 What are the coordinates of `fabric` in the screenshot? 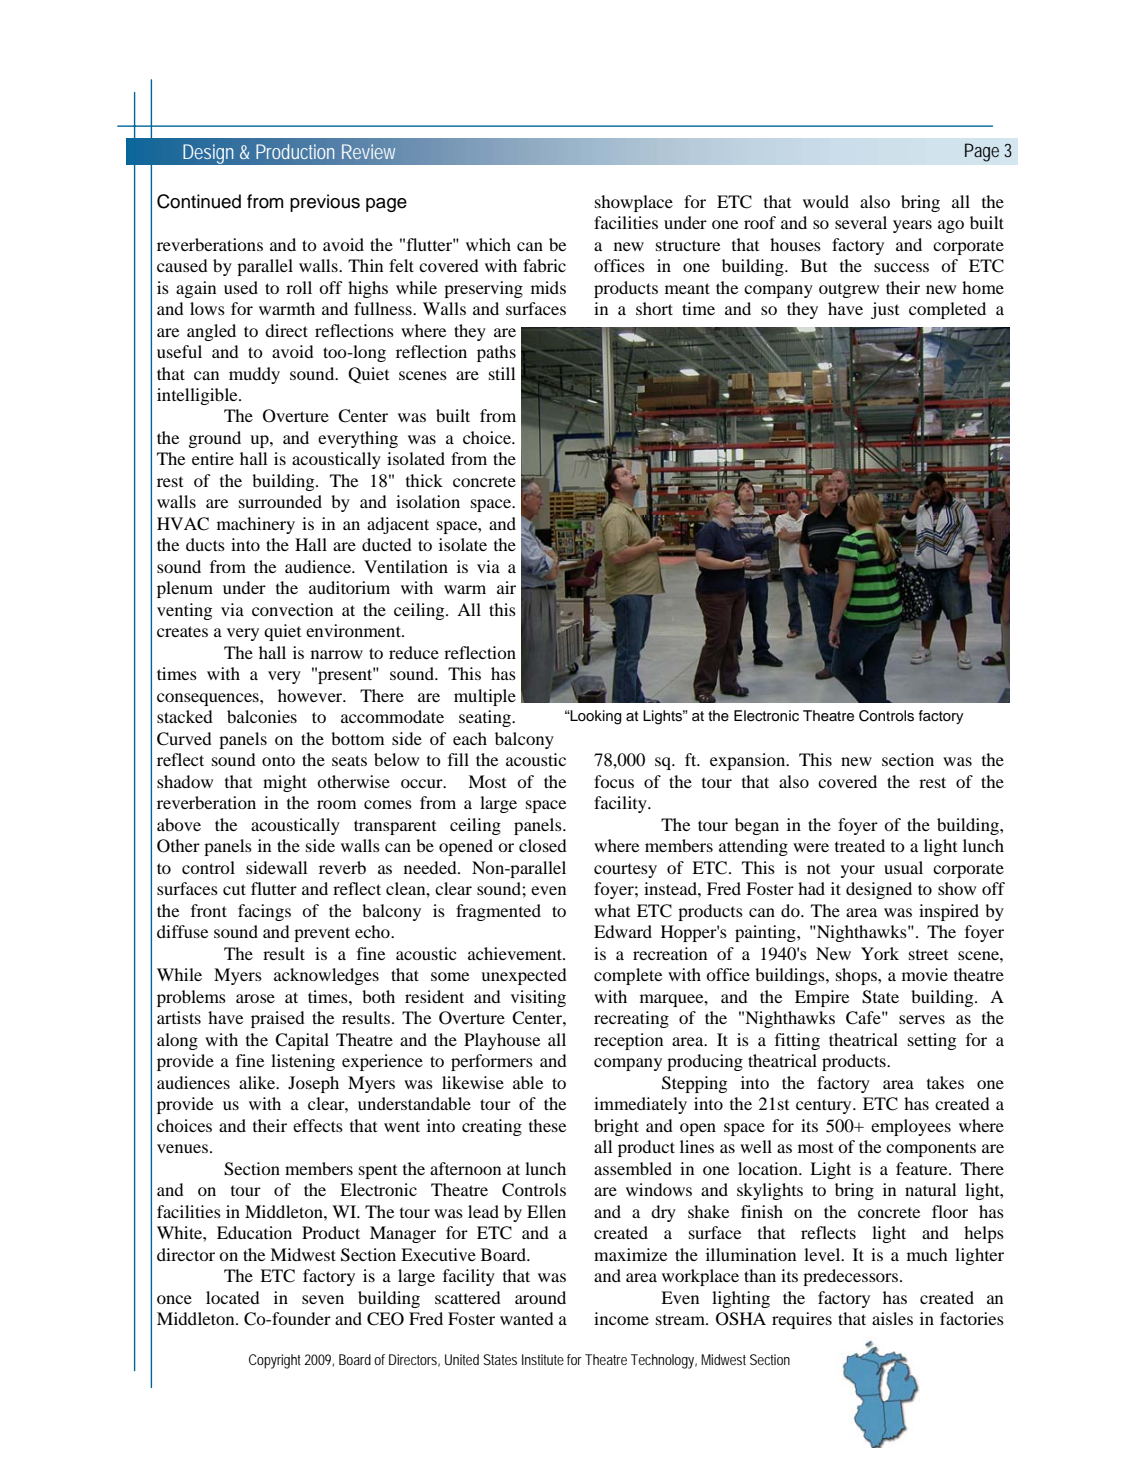 It's located at (544, 265).
